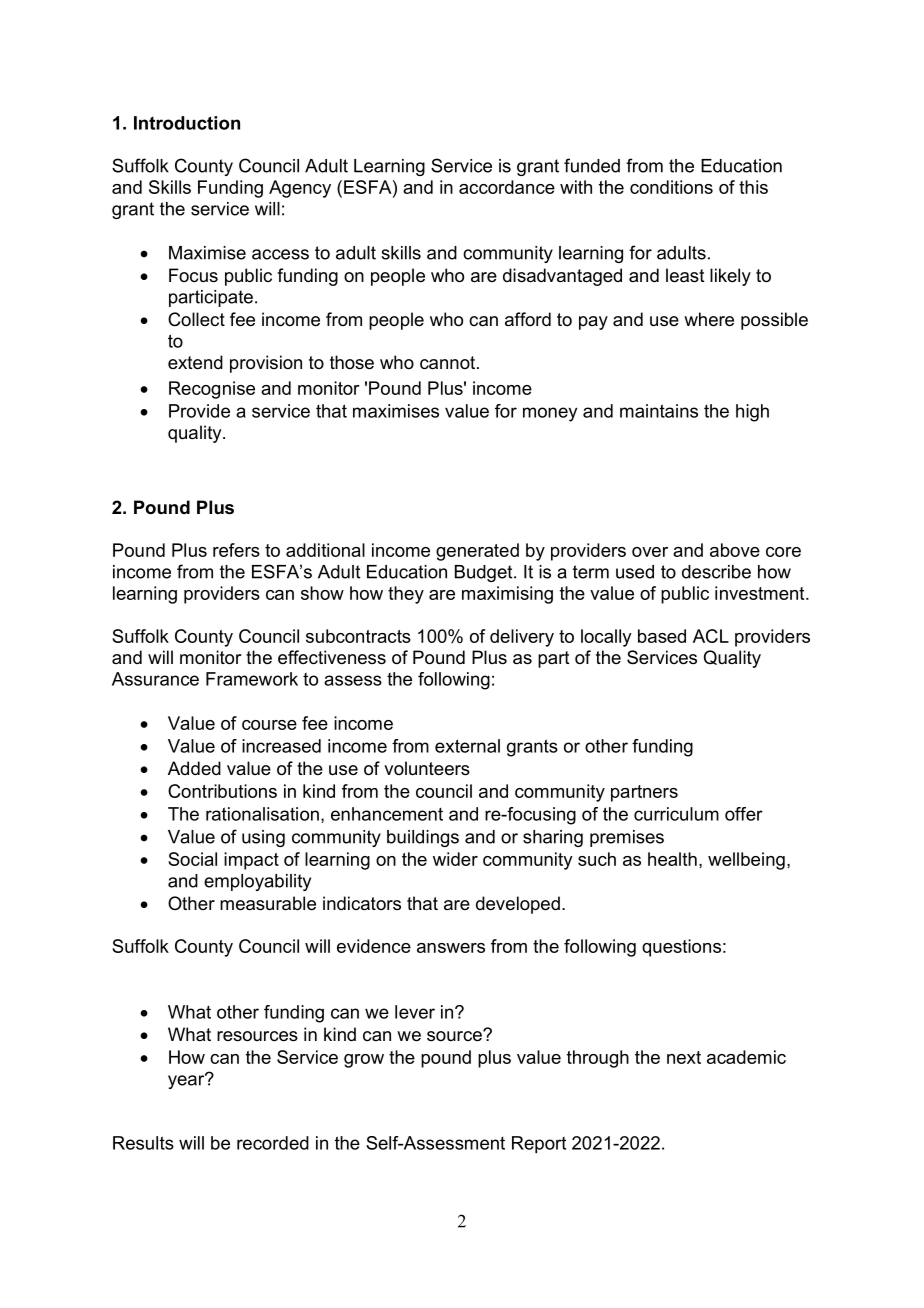  I want to click on Framework, so click(252, 679).
